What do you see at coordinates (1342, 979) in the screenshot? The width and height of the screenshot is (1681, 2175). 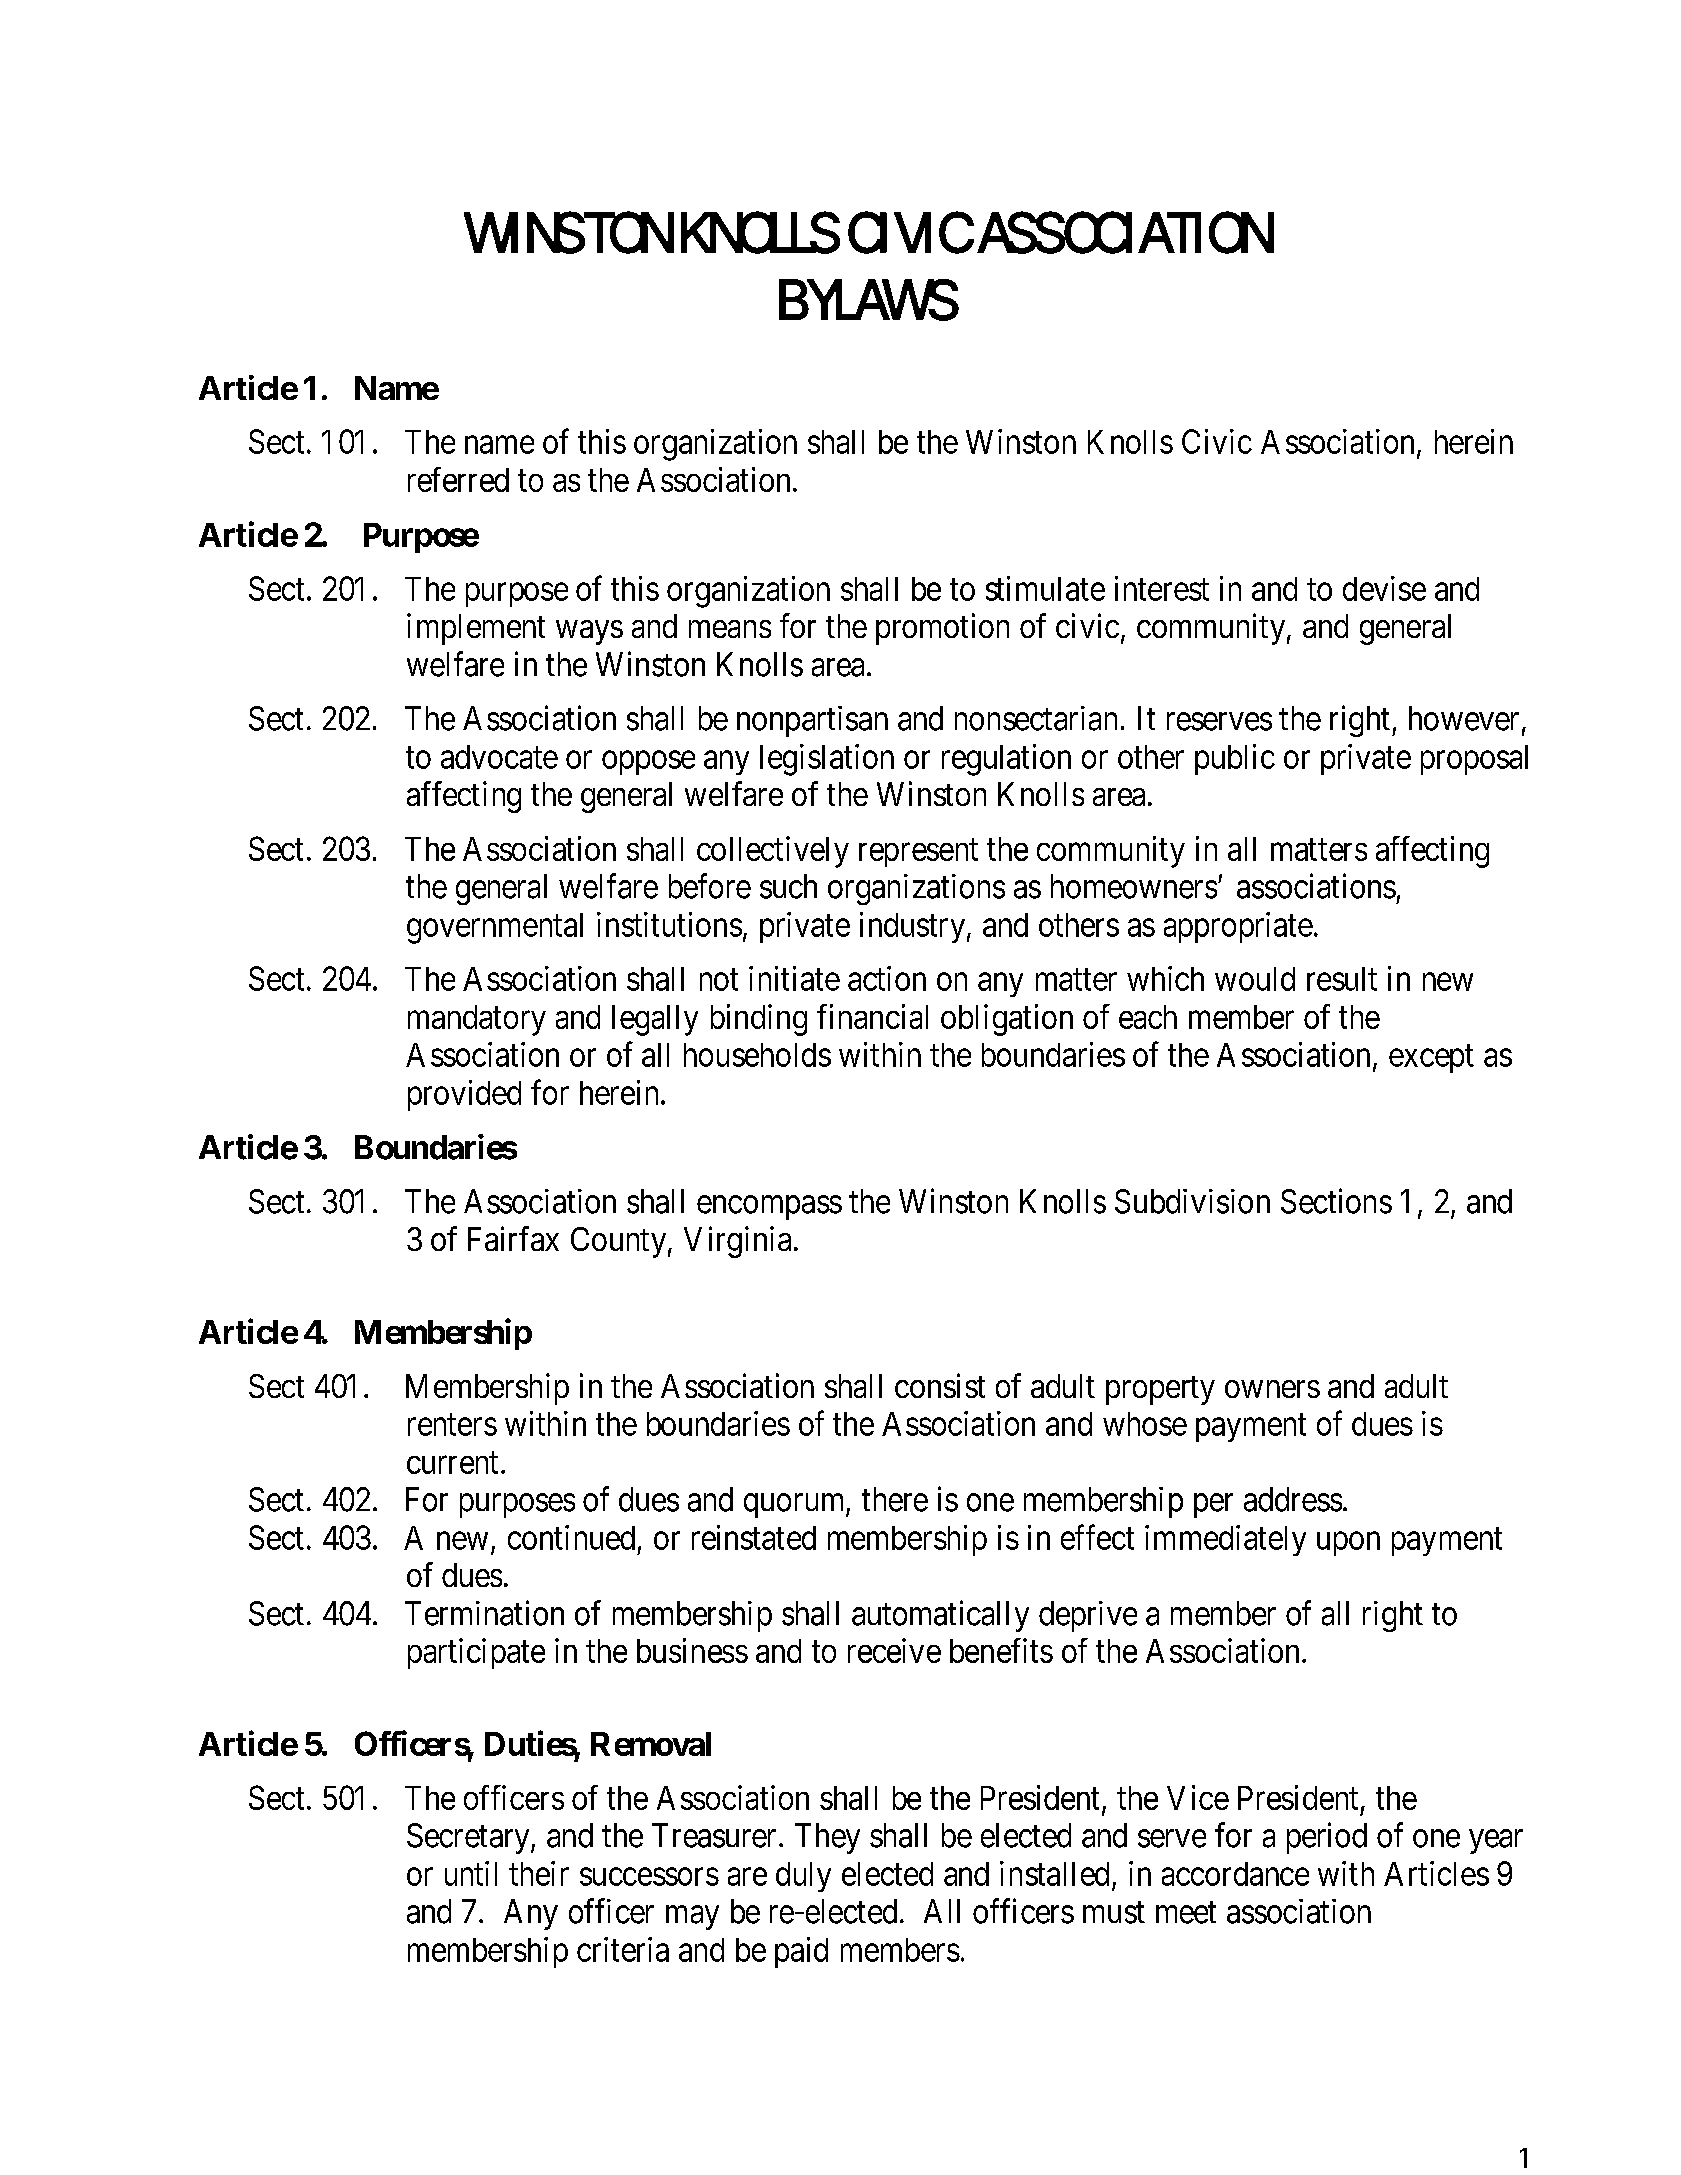 I see `result` at bounding box center [1342, 979].
